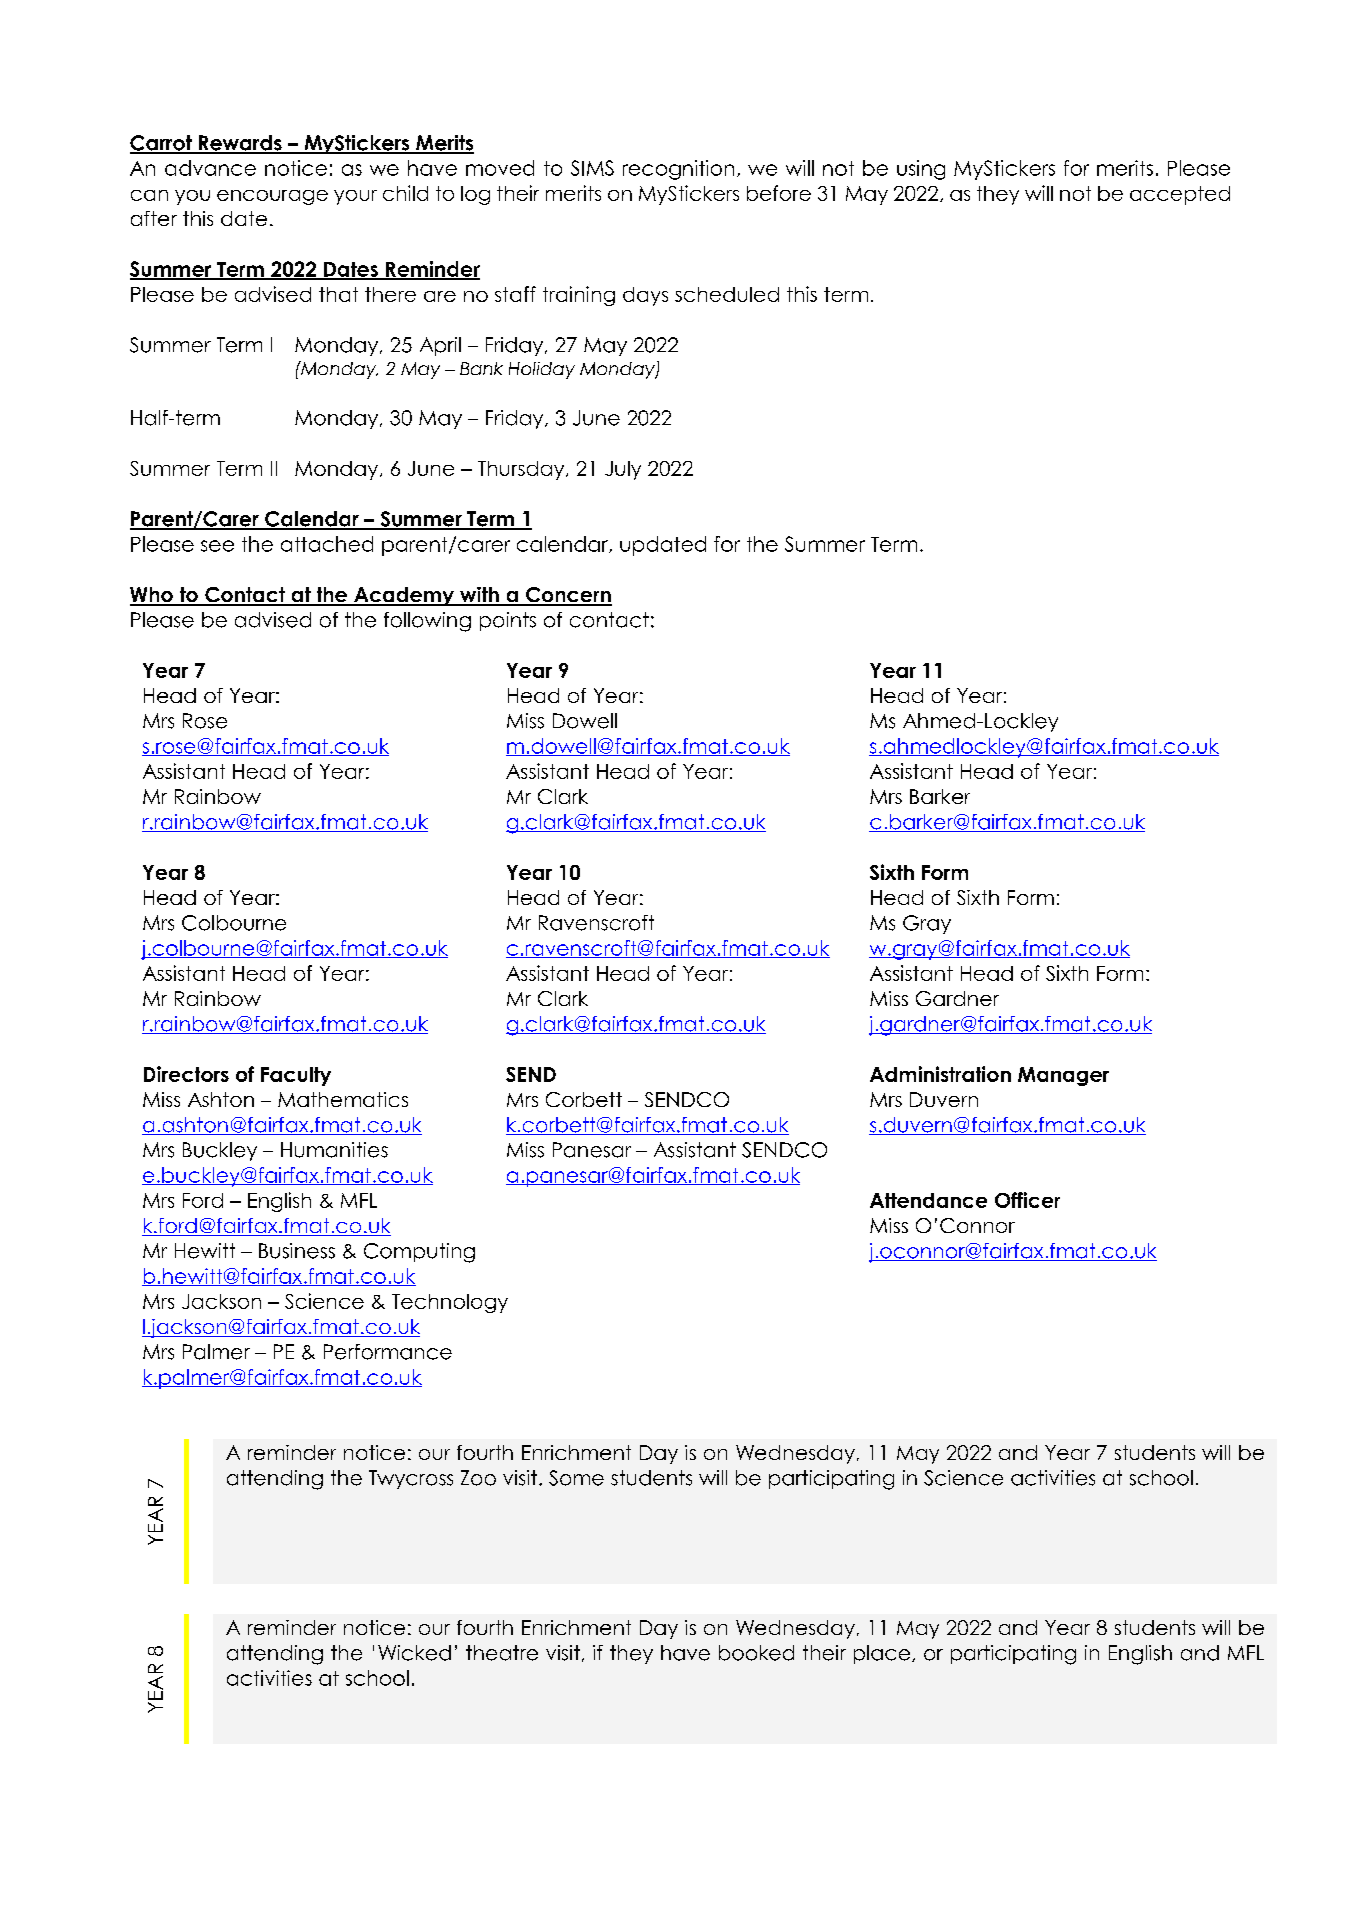  Describe the element at coordinates (327, 544) in the screenshot. I see `attached` at that location.
